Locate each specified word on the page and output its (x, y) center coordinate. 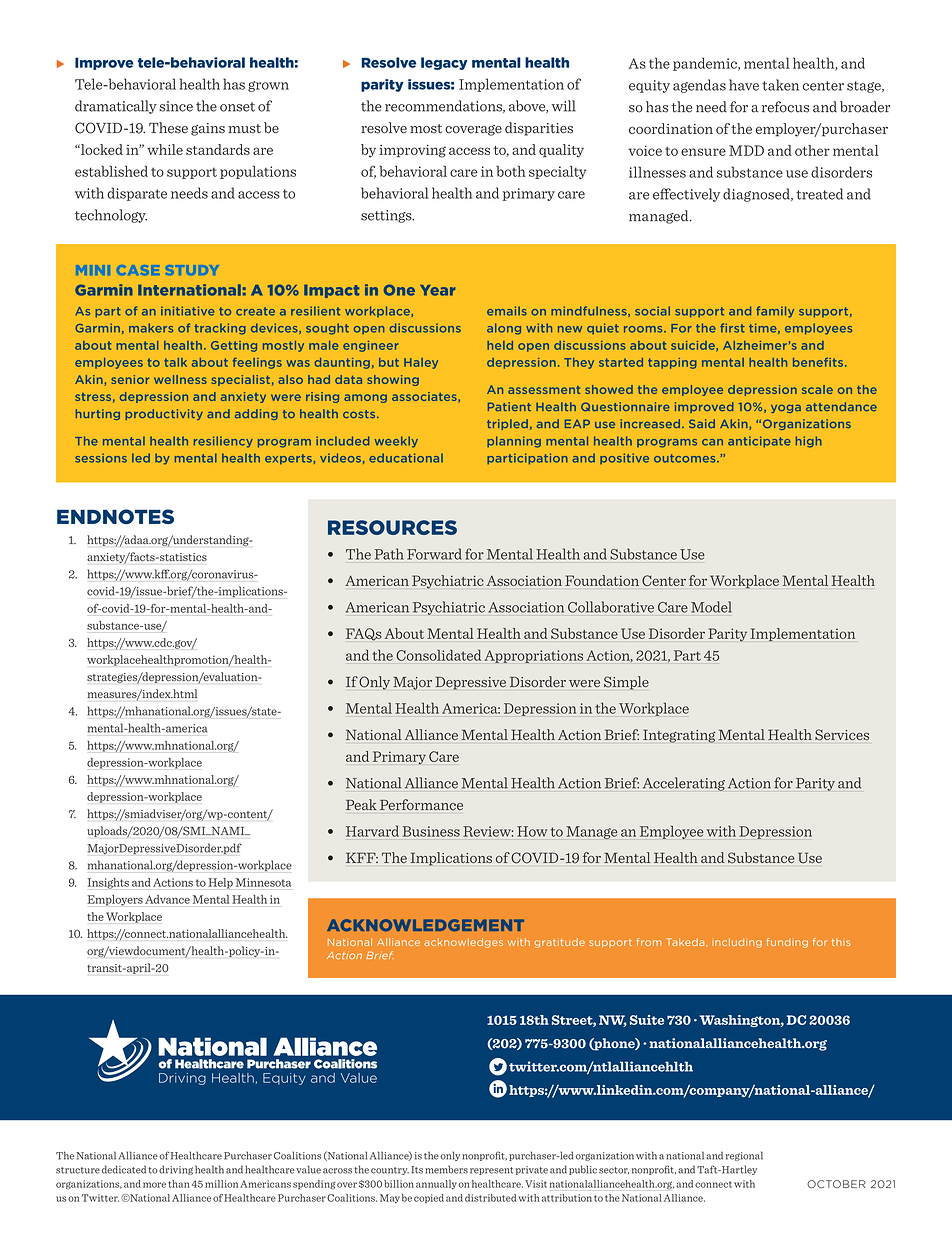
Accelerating (684, 784)
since (176, 106)
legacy (444, 63)
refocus (785, 107)
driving (176, 1170)
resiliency (223, 442)
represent (492, 1171)
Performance (421, 804)
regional (744, 1156)
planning (514, 442)
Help (220, 883)
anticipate (759, 442)
